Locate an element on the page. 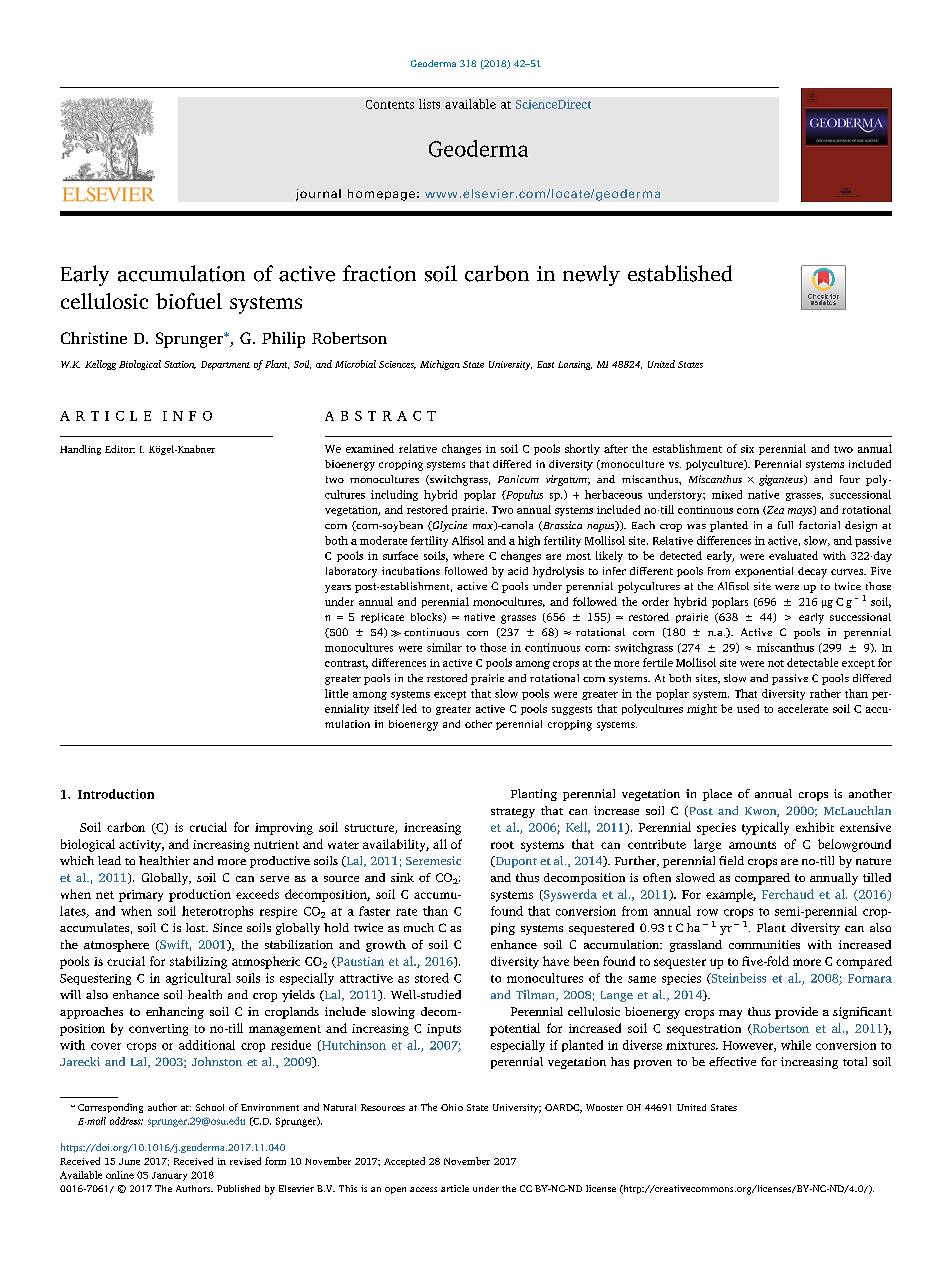 The height and width of the page is (1270, 952). Dupont is located at coordinates (515, 862).
